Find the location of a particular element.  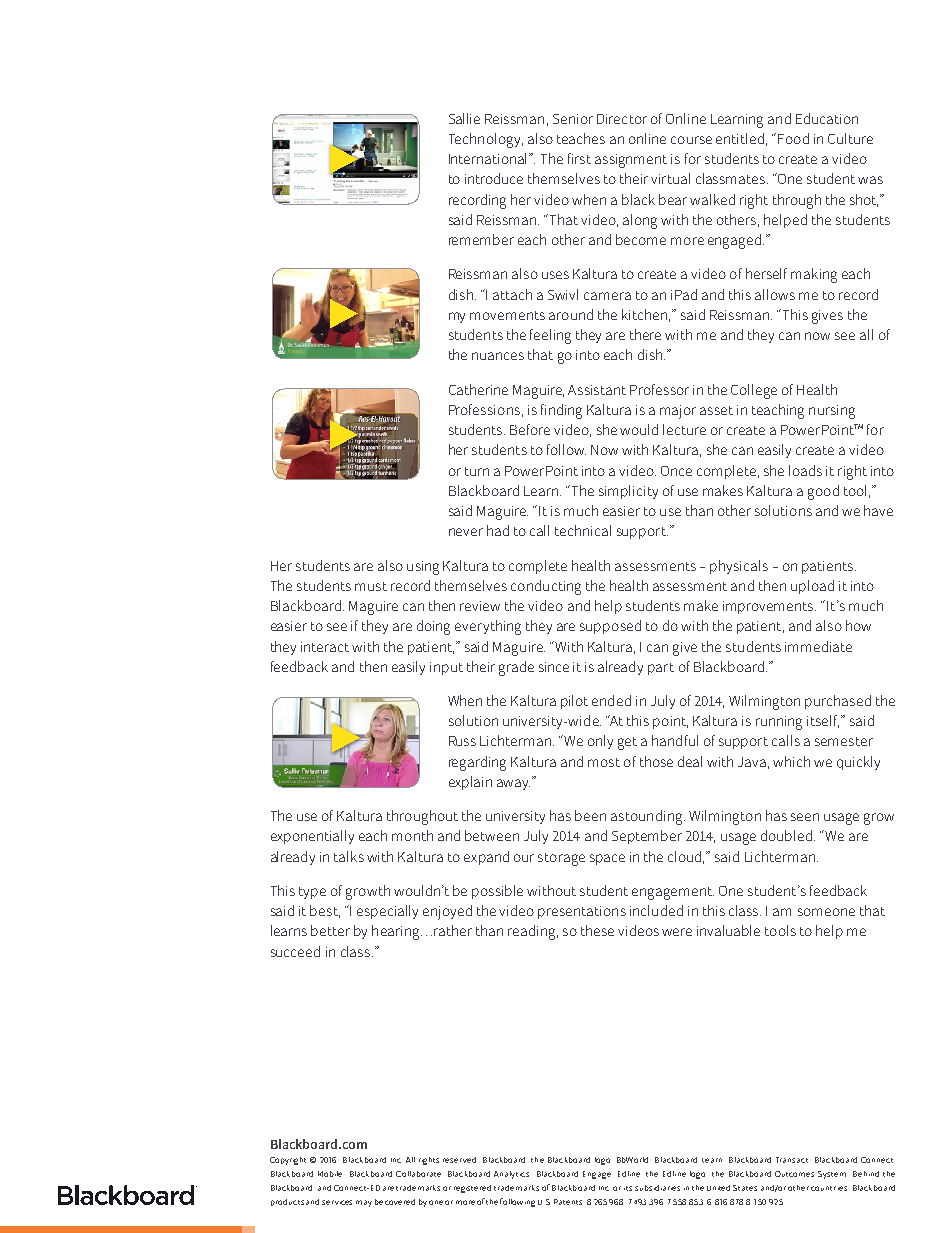

since is located at coordinates (554, 667).
